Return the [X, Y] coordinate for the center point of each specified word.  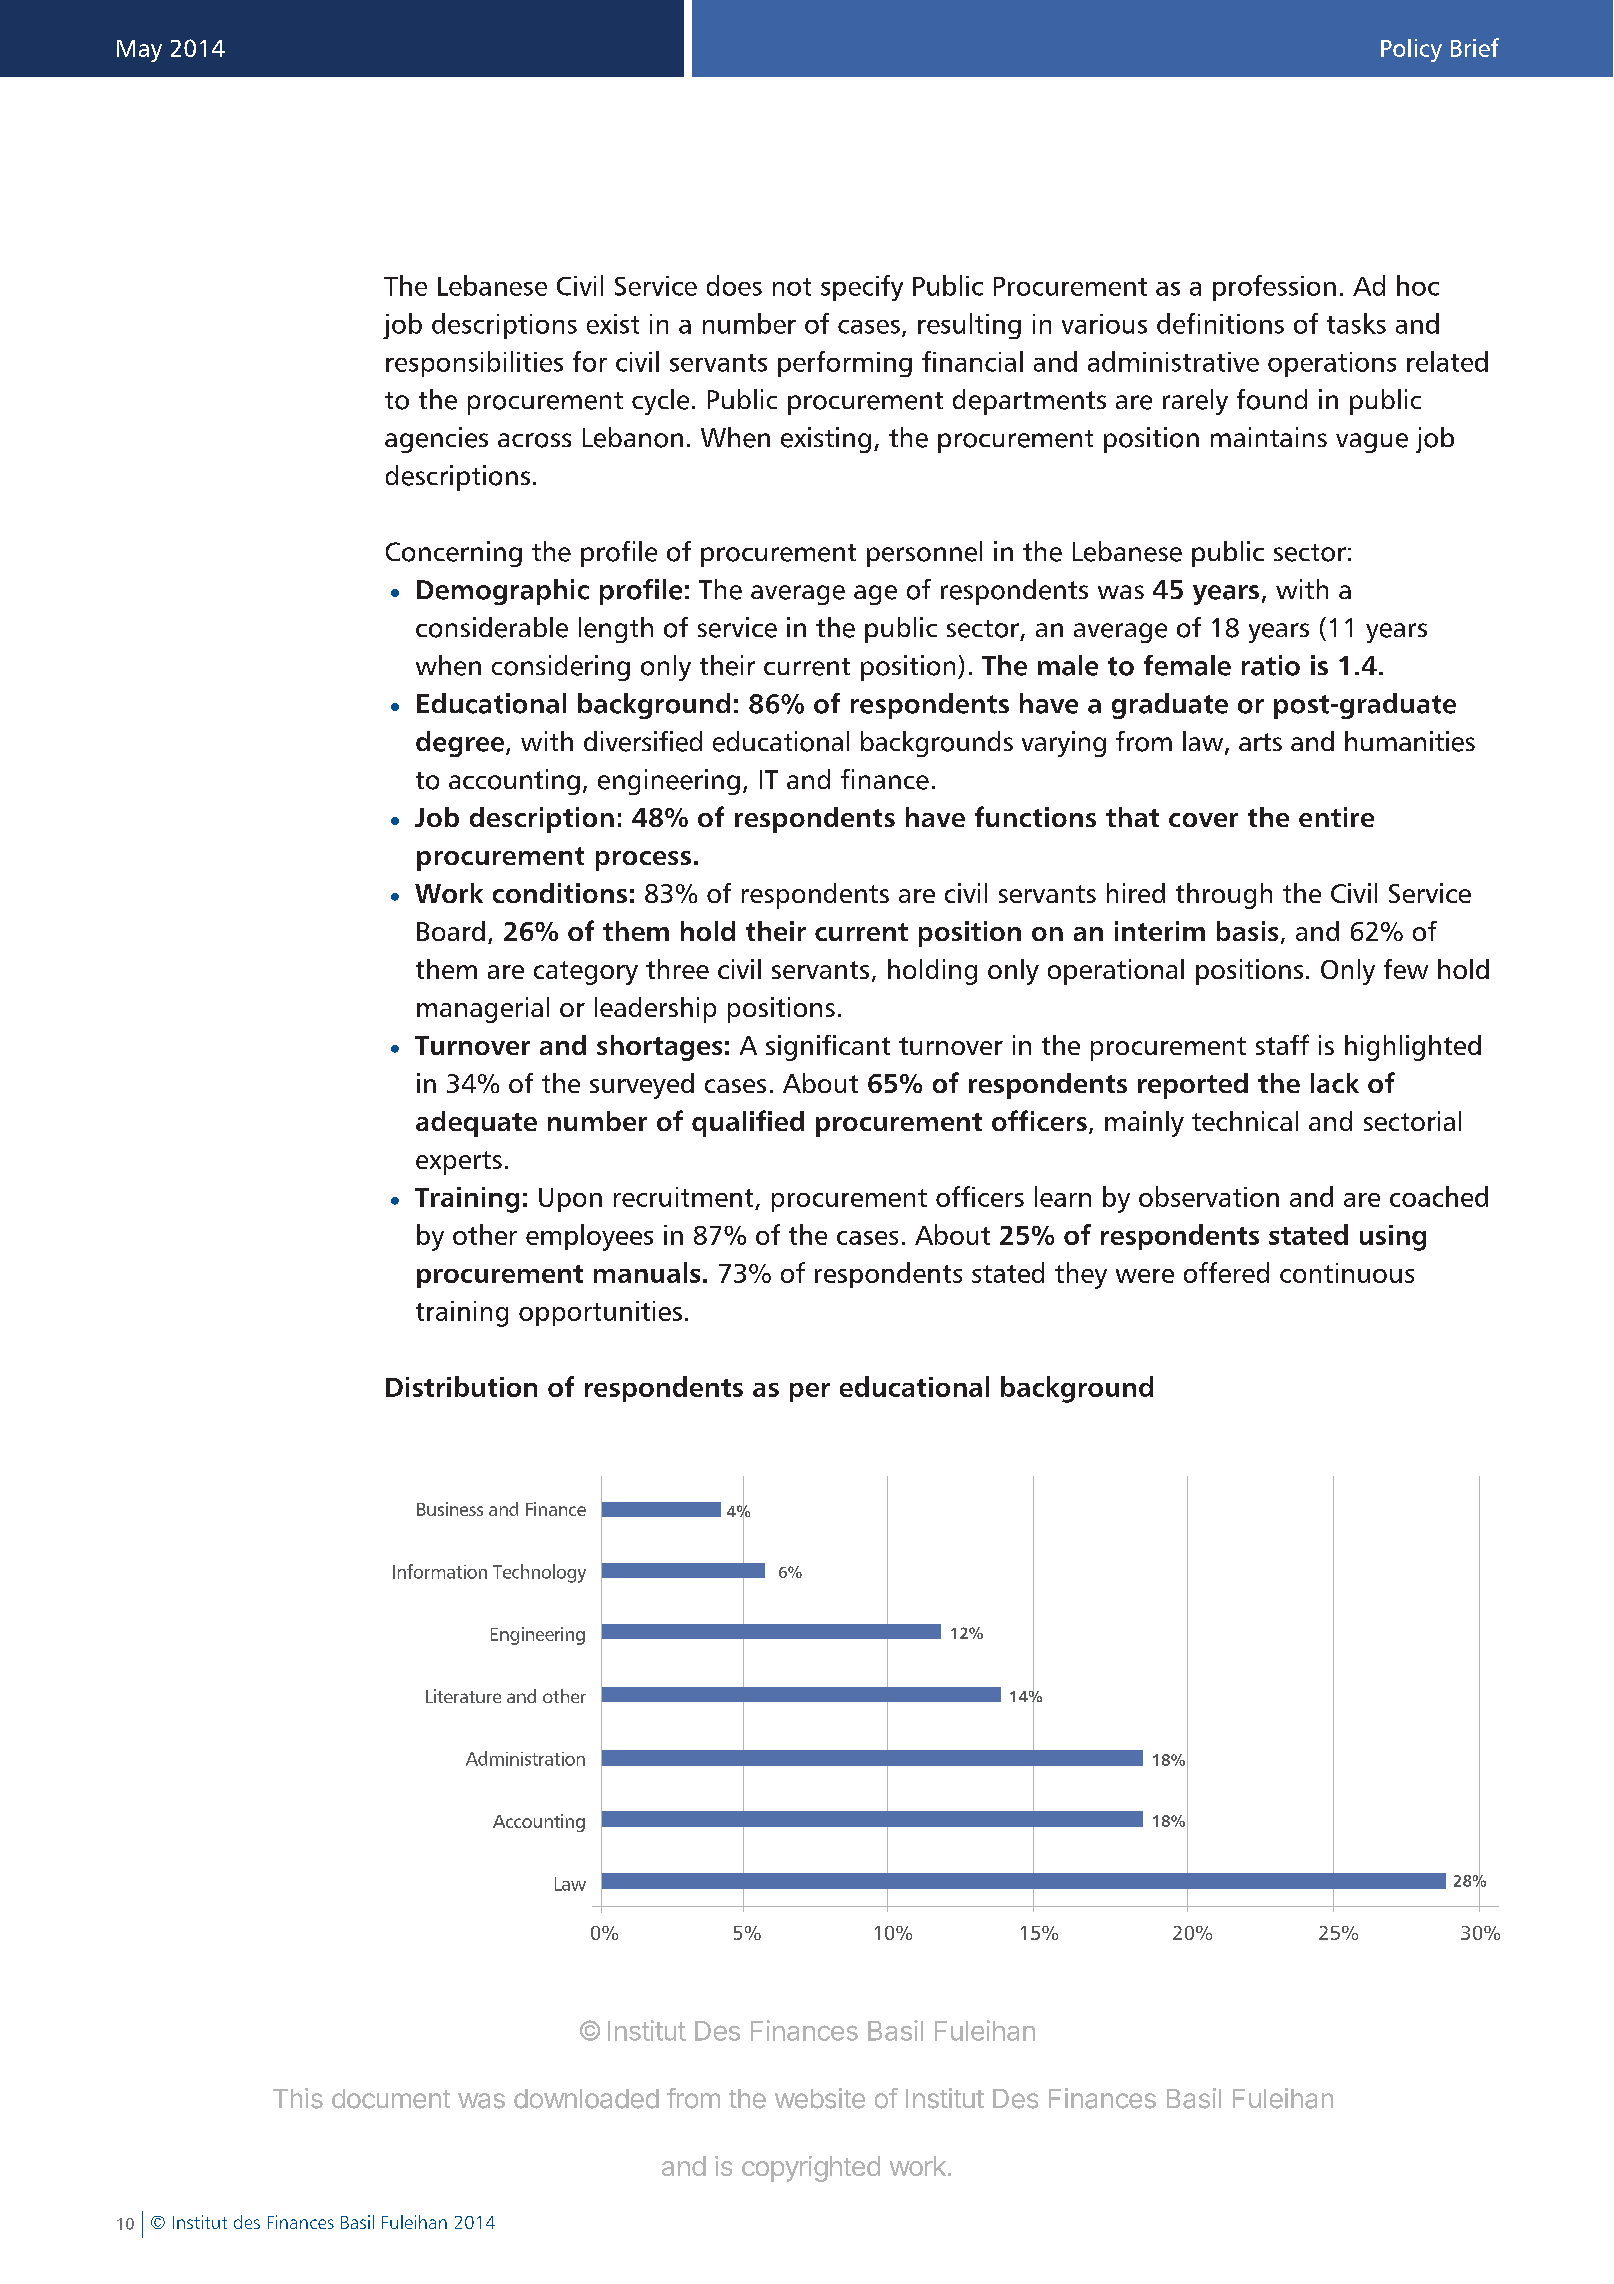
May [139, 51]
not [792, 287]
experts [459, 1163]
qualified [748, 1123]
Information [440, 1571]
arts [1260, 742]
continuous [1347, 1273]
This [298, 2098]
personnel [924, 554]
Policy [1411, 50]
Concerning [454, 554]
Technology [539, 1573]
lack [1335, 1083]
